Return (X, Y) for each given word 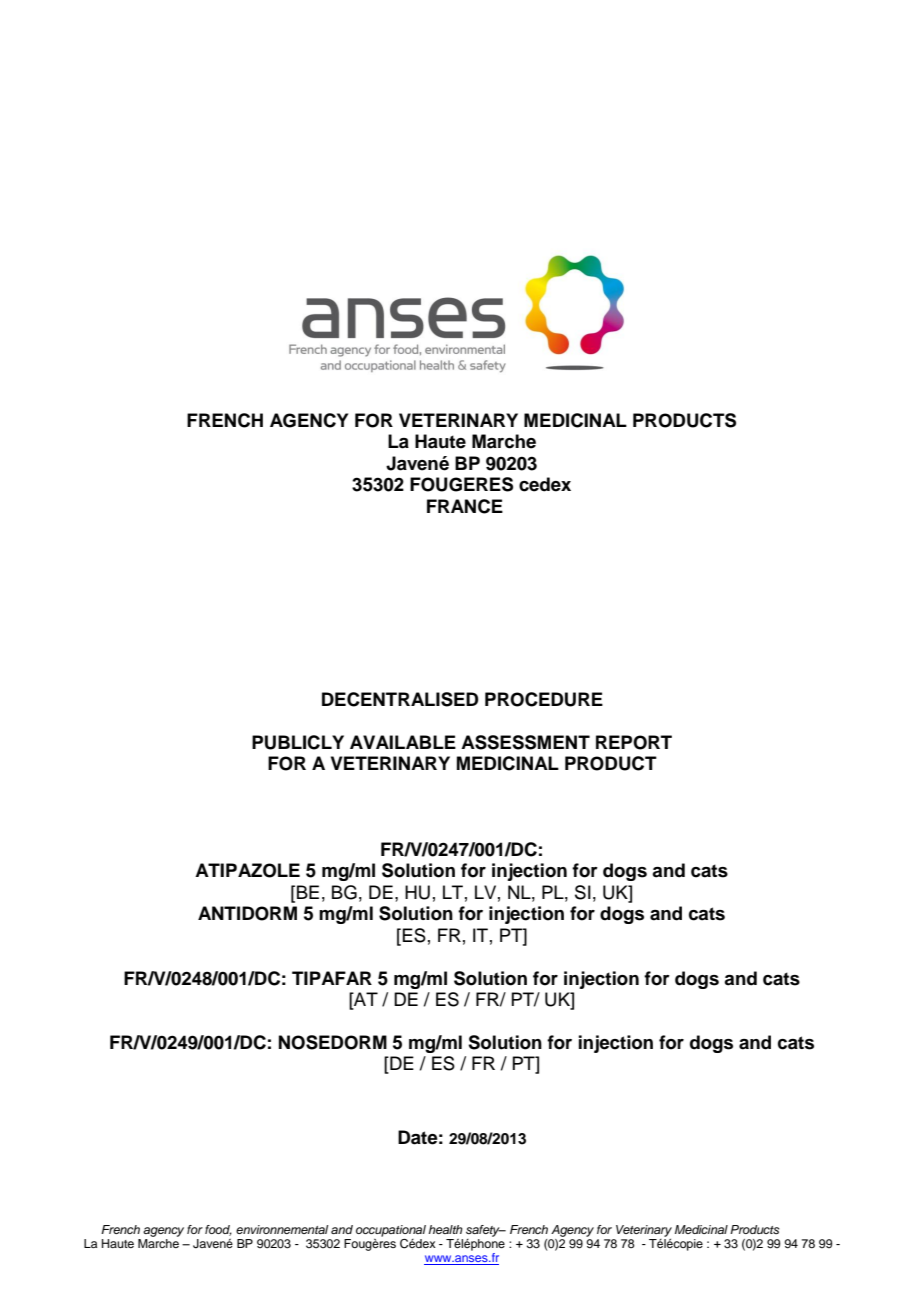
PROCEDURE (544, 699)
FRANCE (465, 506)
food (218, 1230)
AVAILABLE (403, 742)
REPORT (634, 742)
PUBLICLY (298, 742)
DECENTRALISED (400, 699)
